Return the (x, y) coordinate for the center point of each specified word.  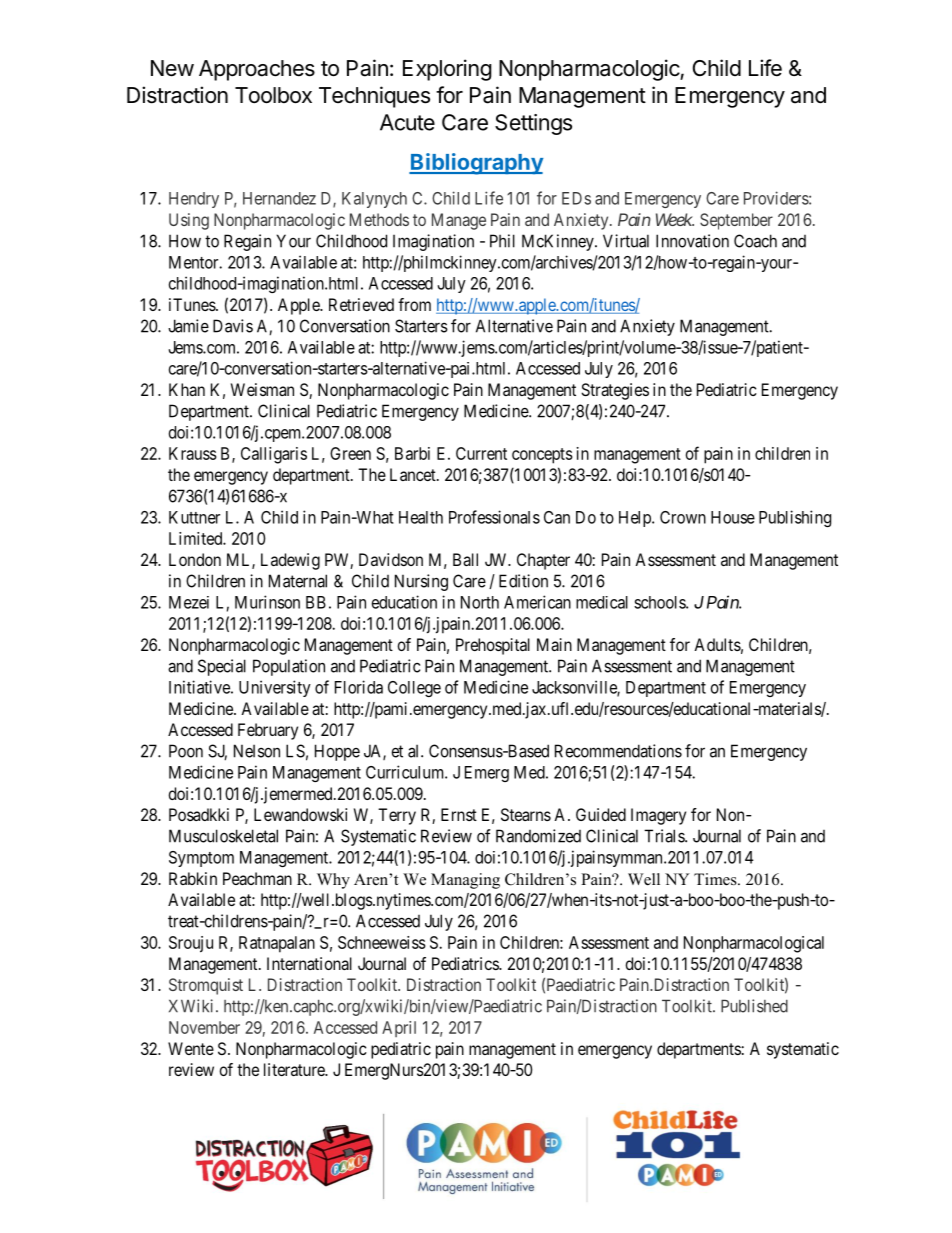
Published (754, 1006)
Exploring (447, 70)
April (399, 1029)
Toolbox (273, 95)
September (736, 221)
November (204, 1027)
